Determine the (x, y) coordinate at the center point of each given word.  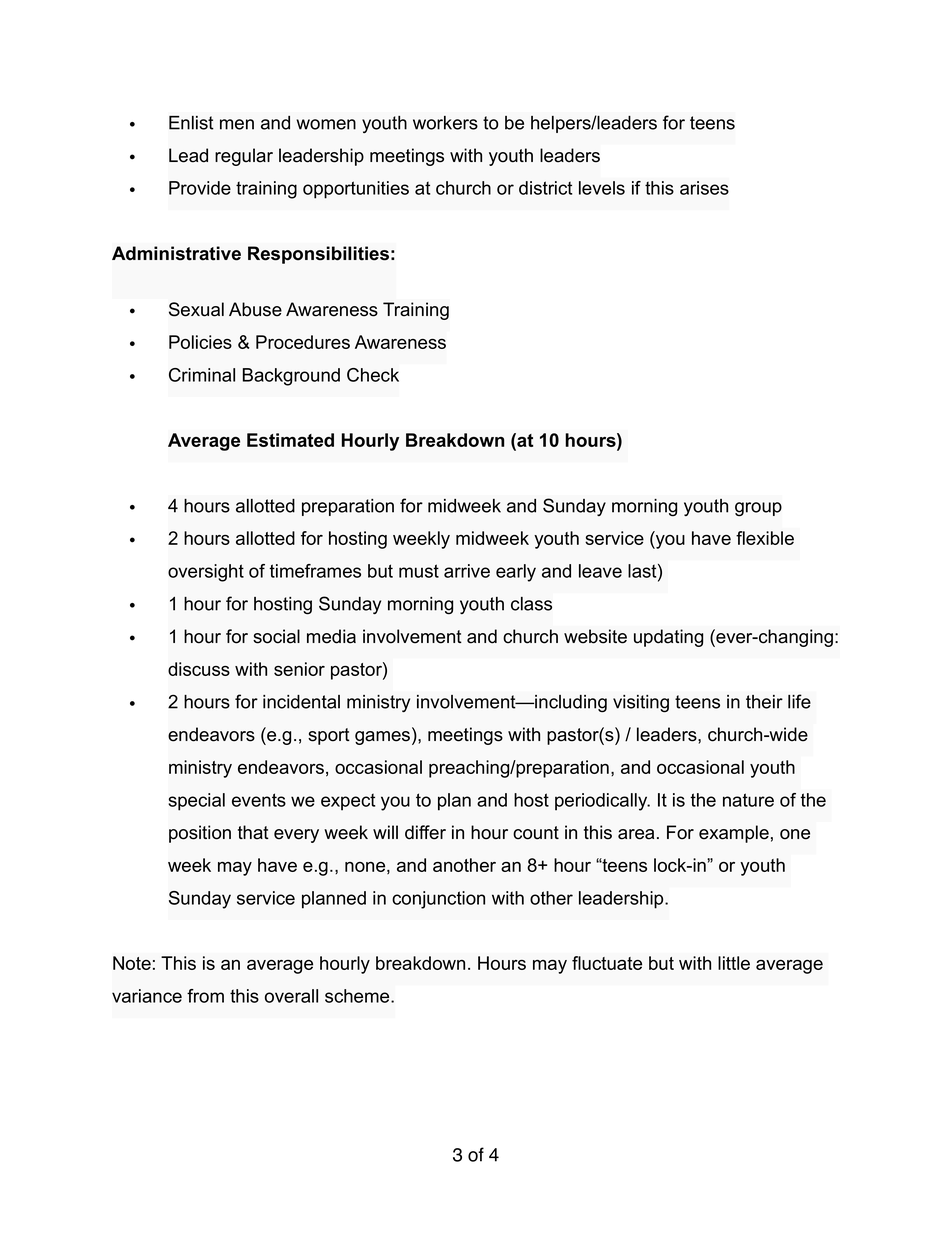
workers (445, 123)
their (764, 702)
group (758, 509)
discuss (199, 669)
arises (704, 188)
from (205, 996)
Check (373, 375)
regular (244, 157)
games (384, 738)
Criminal (202, 375)
